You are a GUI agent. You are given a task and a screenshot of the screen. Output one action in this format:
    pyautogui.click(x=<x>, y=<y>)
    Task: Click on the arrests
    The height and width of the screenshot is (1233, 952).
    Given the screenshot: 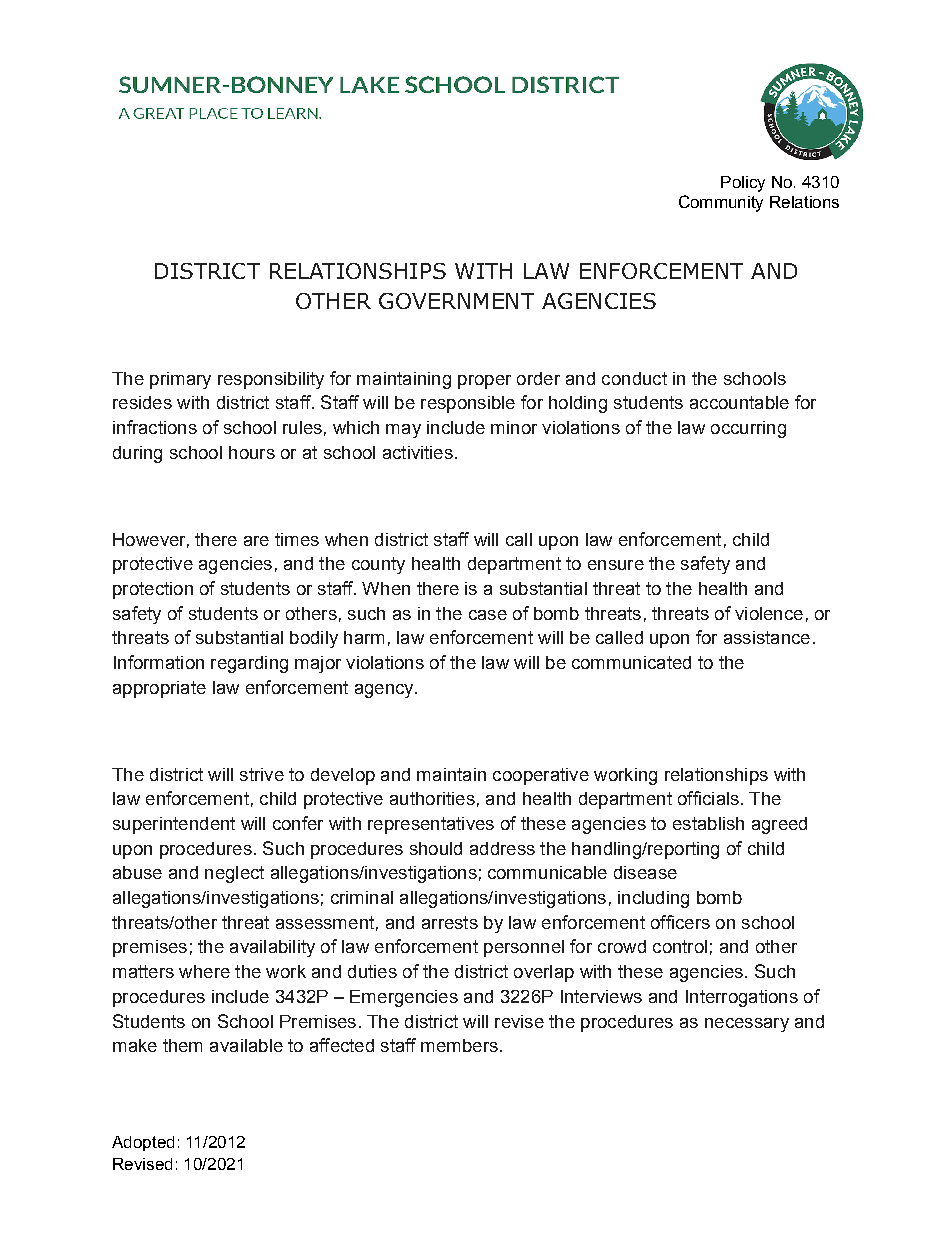 What is the action you would take?
    pyautogui.click(x=450, y=922)
